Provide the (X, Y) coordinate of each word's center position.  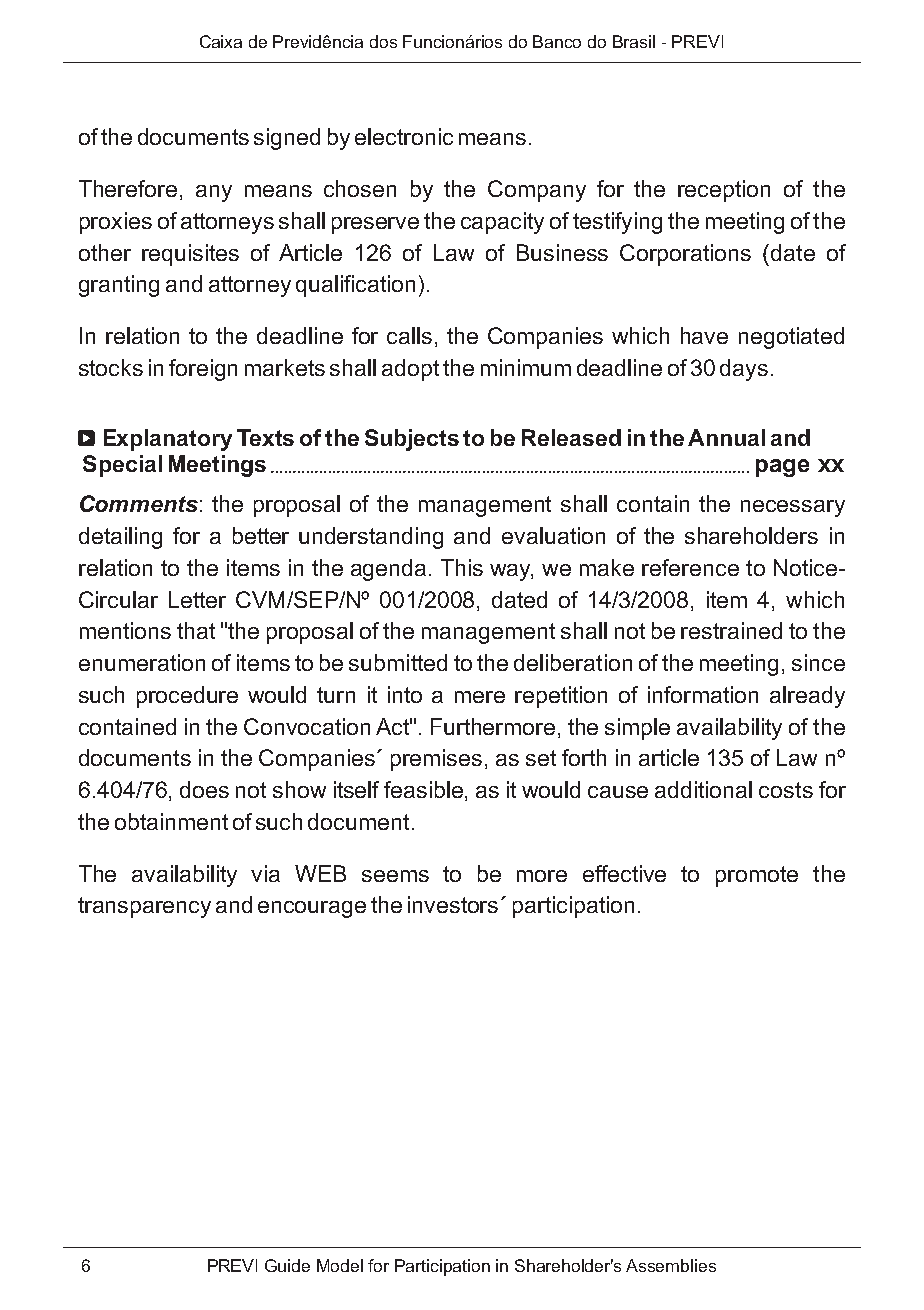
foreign (203, 370)
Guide (287, 1265)
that (196, 630)
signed (287, 139)
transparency (144, 907)
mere (480, 697)
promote (757, 876)
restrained (731, 630)
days (744, 370)
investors (453, 904)
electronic (404, 136)
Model (340, 1265)
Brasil (634, 41)
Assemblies (671, 1265)
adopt (410, 370)
